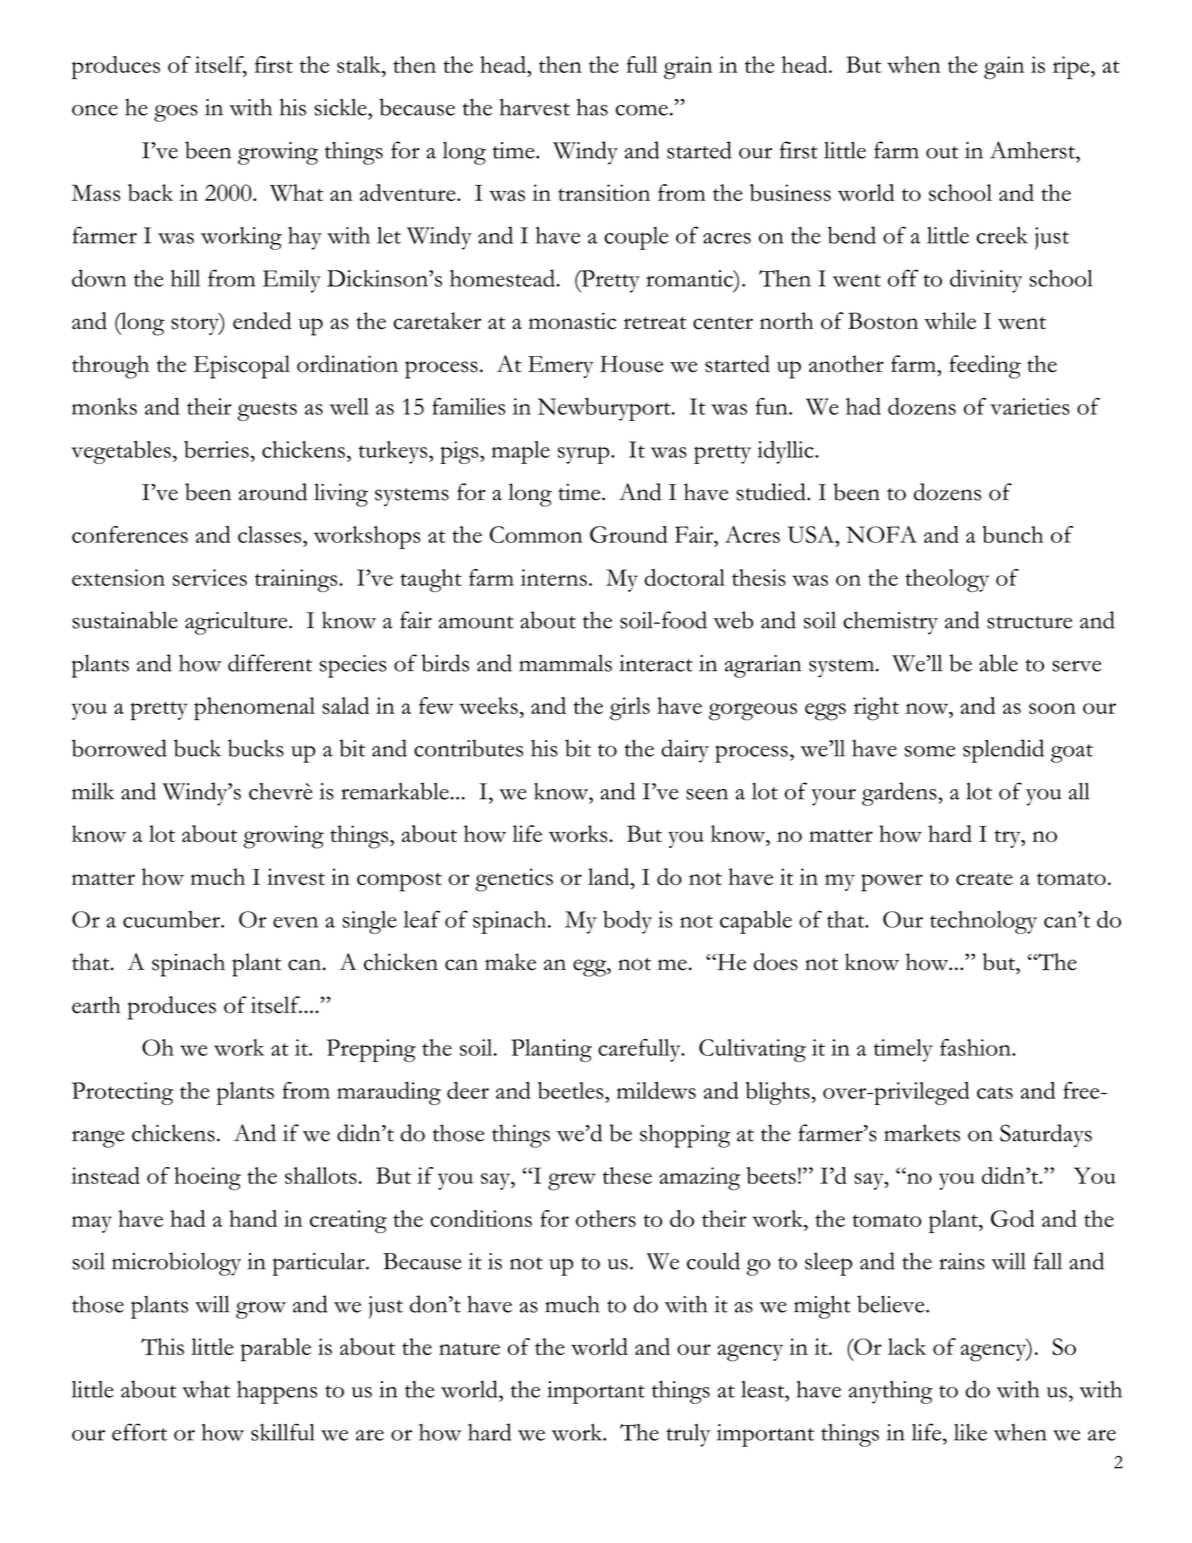  What do you see at coordinates (976, 1047) in the screenshot?
I see `fashion` at bounding box center [976, 1047].
